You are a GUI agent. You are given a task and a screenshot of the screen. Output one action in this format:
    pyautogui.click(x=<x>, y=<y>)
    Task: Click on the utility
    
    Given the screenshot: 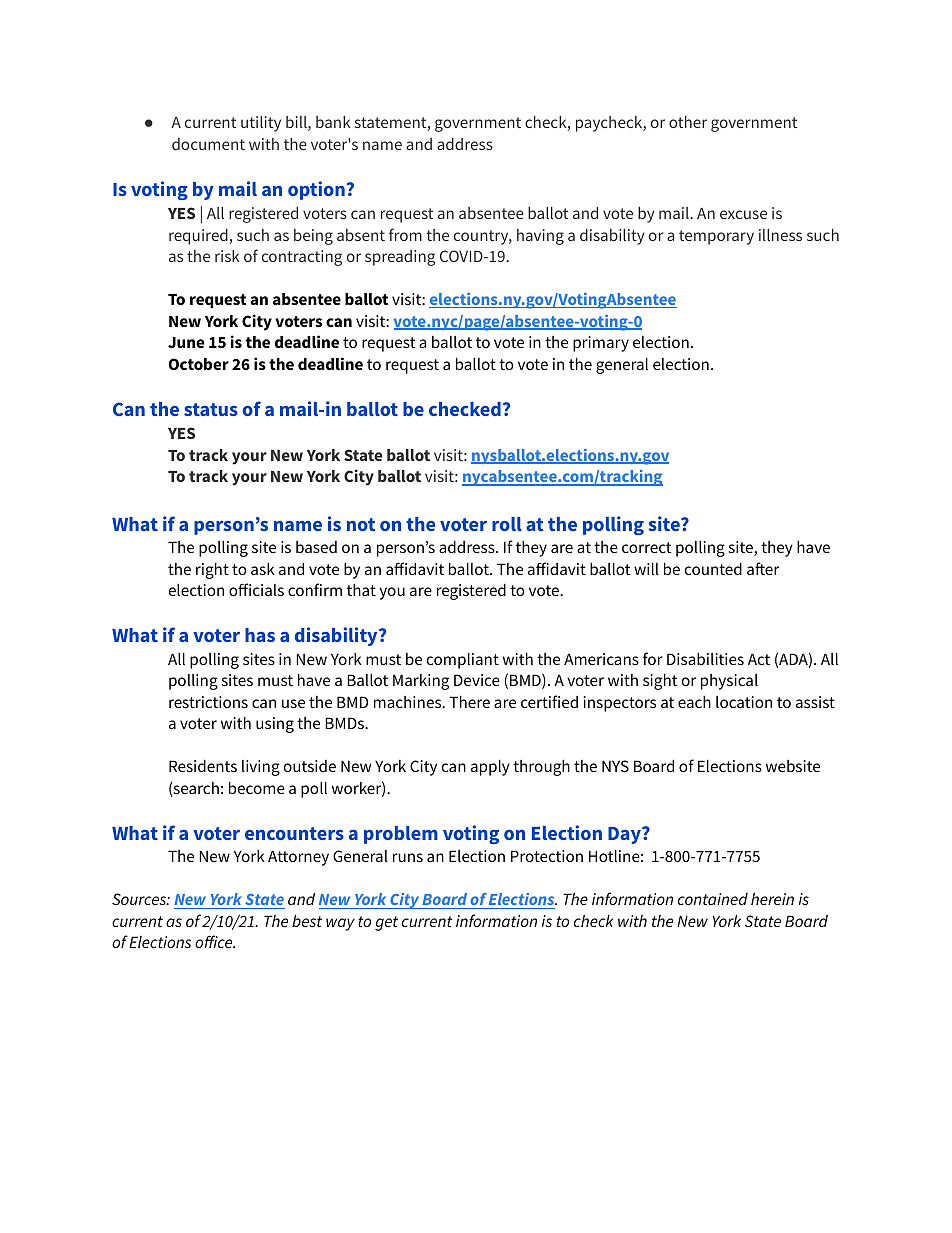 What is the action you would take?
    pyautogui.click(x=261, y=124)
